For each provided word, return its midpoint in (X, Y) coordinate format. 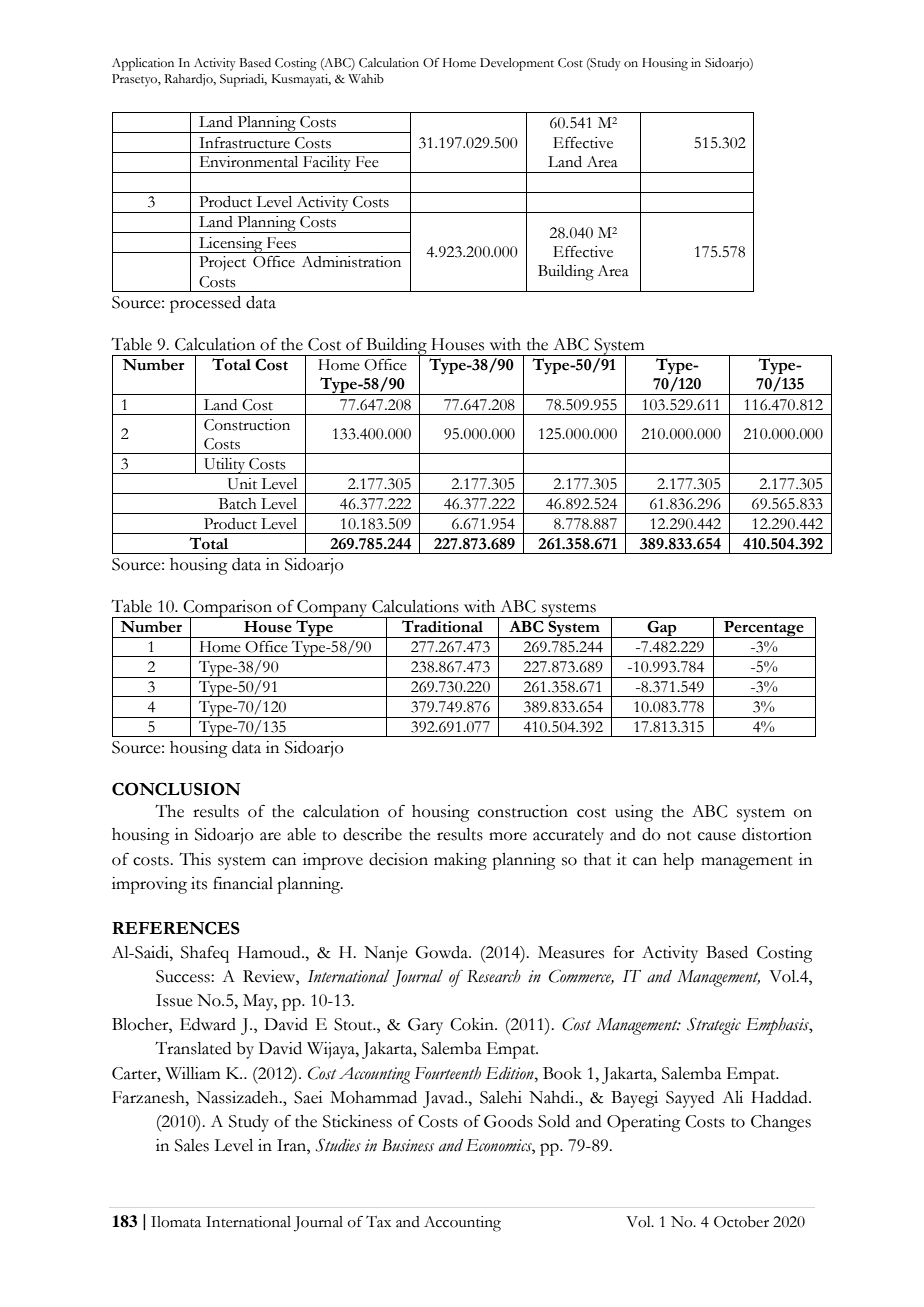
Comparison (228, 609)
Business (408, 1145)
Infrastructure (244, 143)
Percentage (764, 629)
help (678, 861)
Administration (351, 262)
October (741, 1222)
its (199, 883)
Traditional (442, 626)
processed (205, 304)
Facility (327, 164)
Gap (662, 629)
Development (517, 64)
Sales (192, 1145)
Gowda (443, 952)
